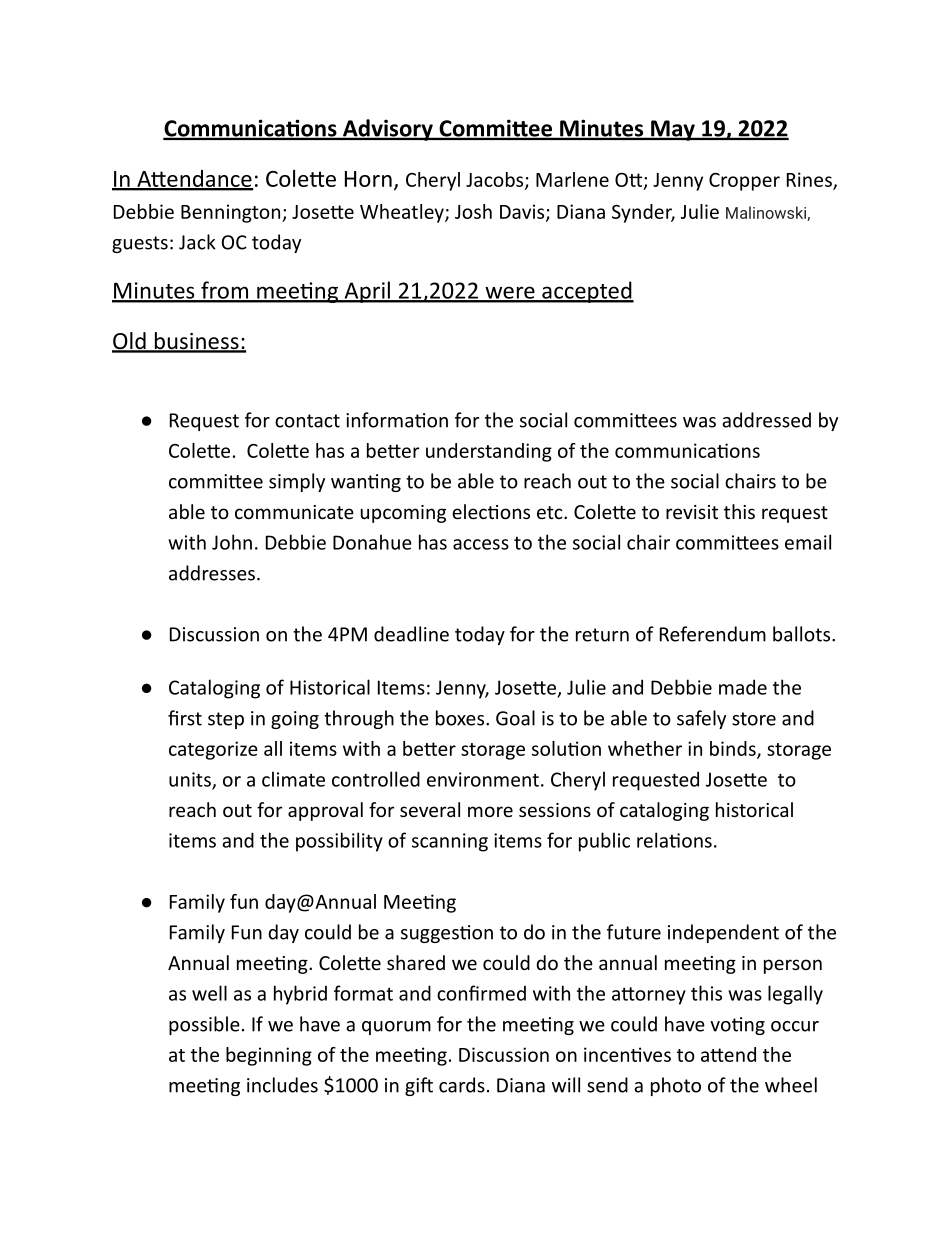 This page has width=952, height=1233. Describe the element at coordinates (411, 634) in the page. I see `deadline` at that location.
